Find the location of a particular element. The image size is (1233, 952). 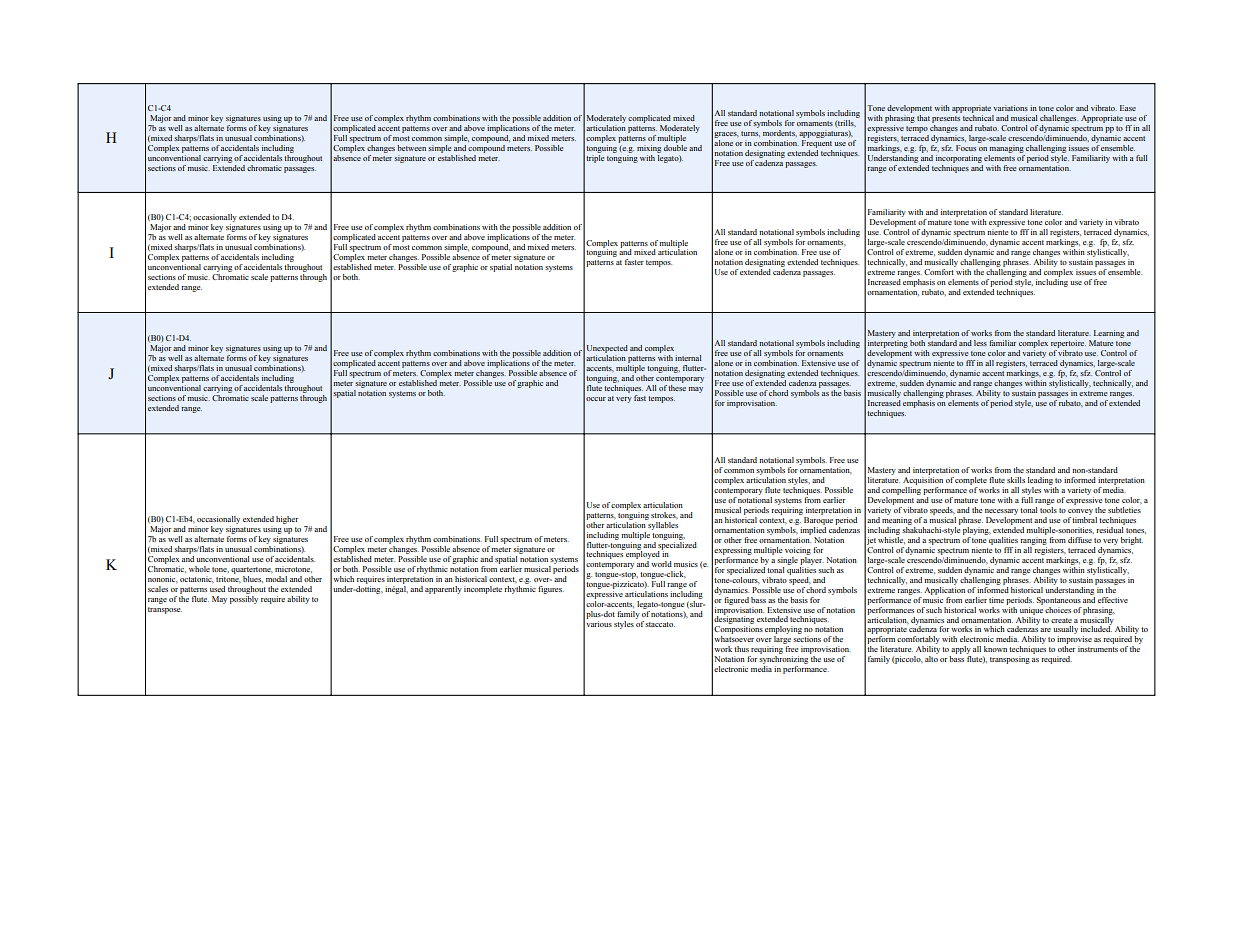

internal is located at coordinates (688, 358).
